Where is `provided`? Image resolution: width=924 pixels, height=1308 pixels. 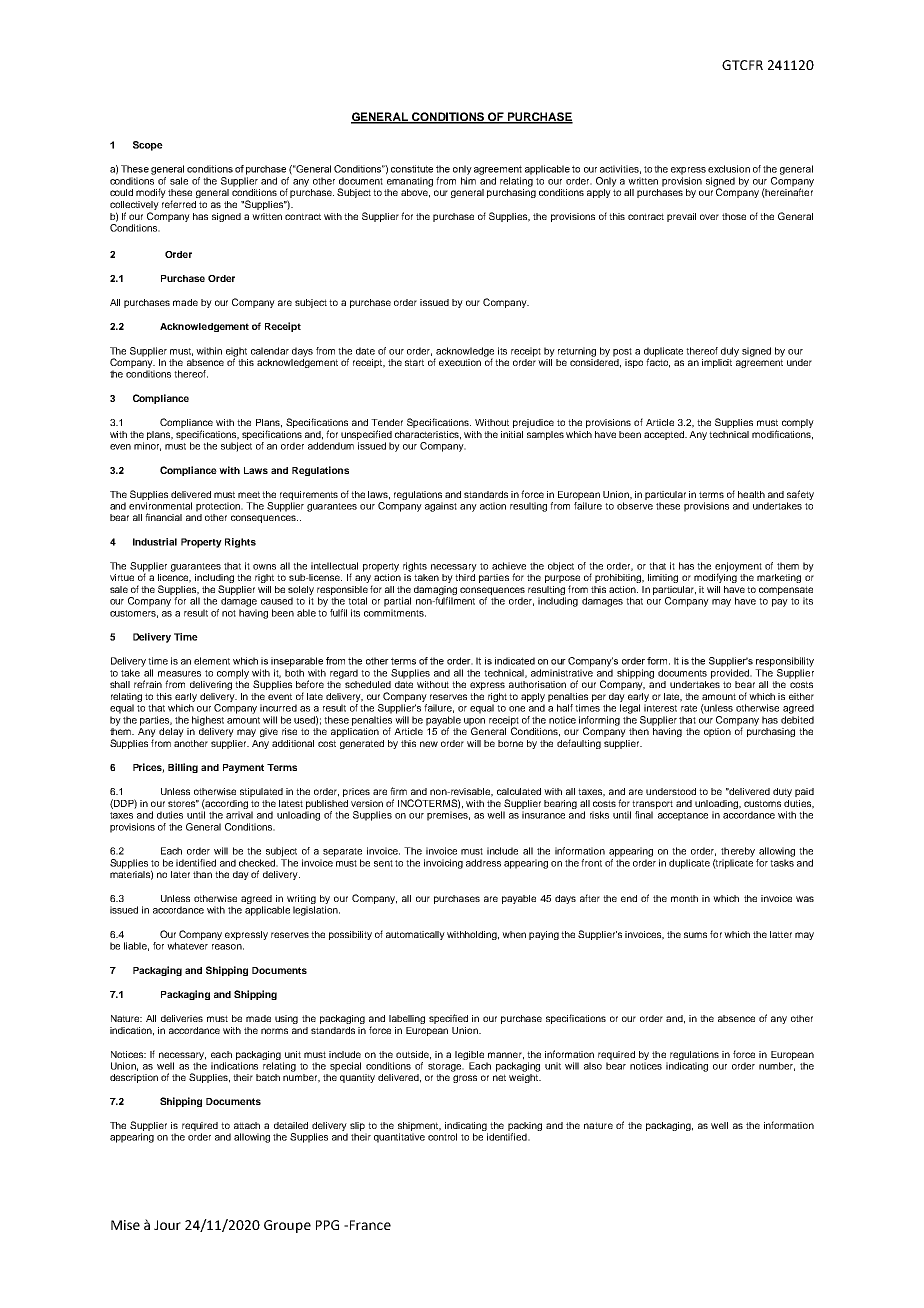 provided is located at coordinates (731, 674).
